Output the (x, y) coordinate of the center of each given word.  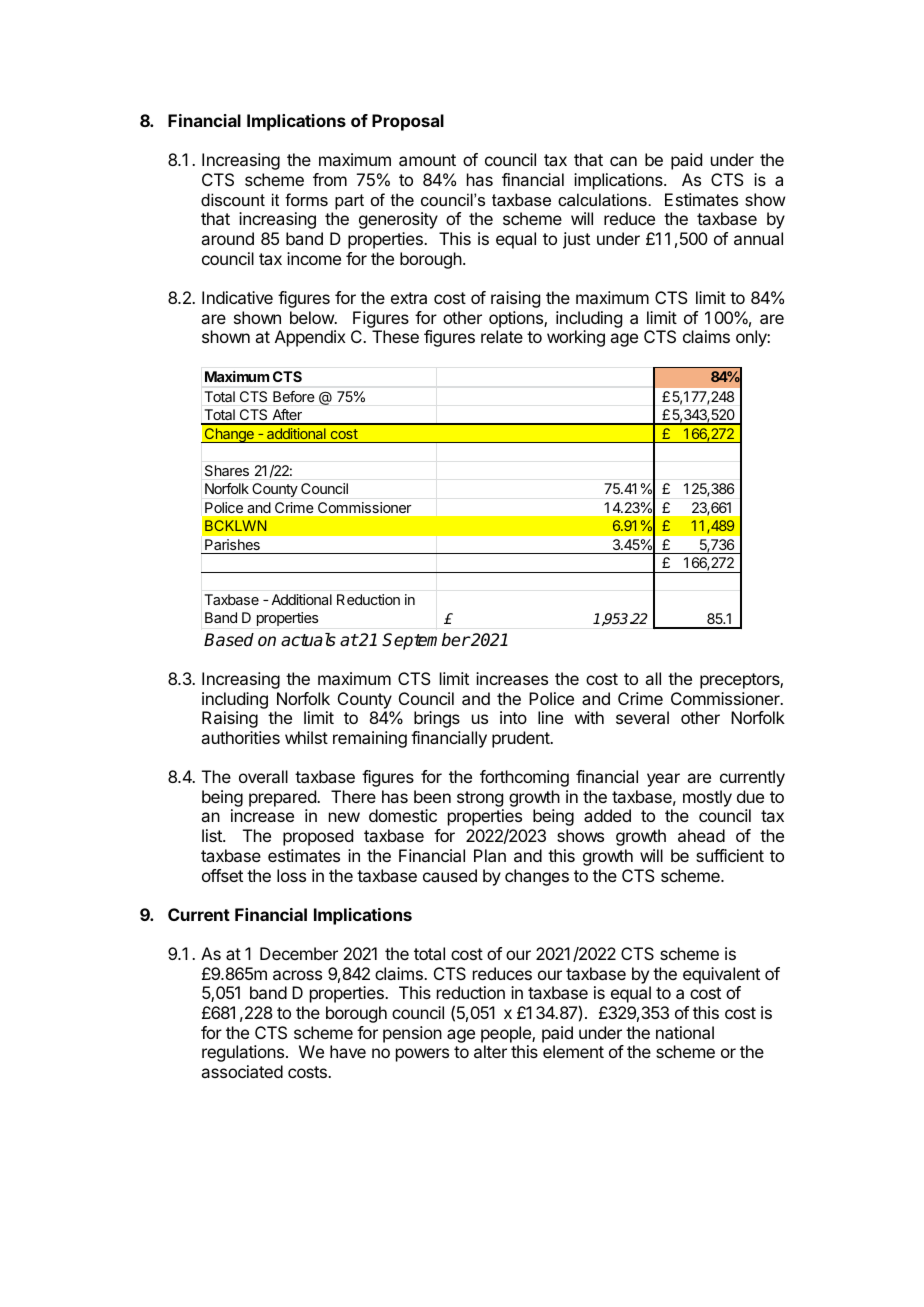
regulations (244, 1053)
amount (427, 160)
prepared (283, 798)
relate (502, 336)
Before (293, 396)
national (685, 1032)
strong (480, 800)
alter (490, 1051)
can (623, 161)
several (642, 717)
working (576, 338)
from (330, 179)
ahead (701, 835)
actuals (308, 640)
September (426, 641)
